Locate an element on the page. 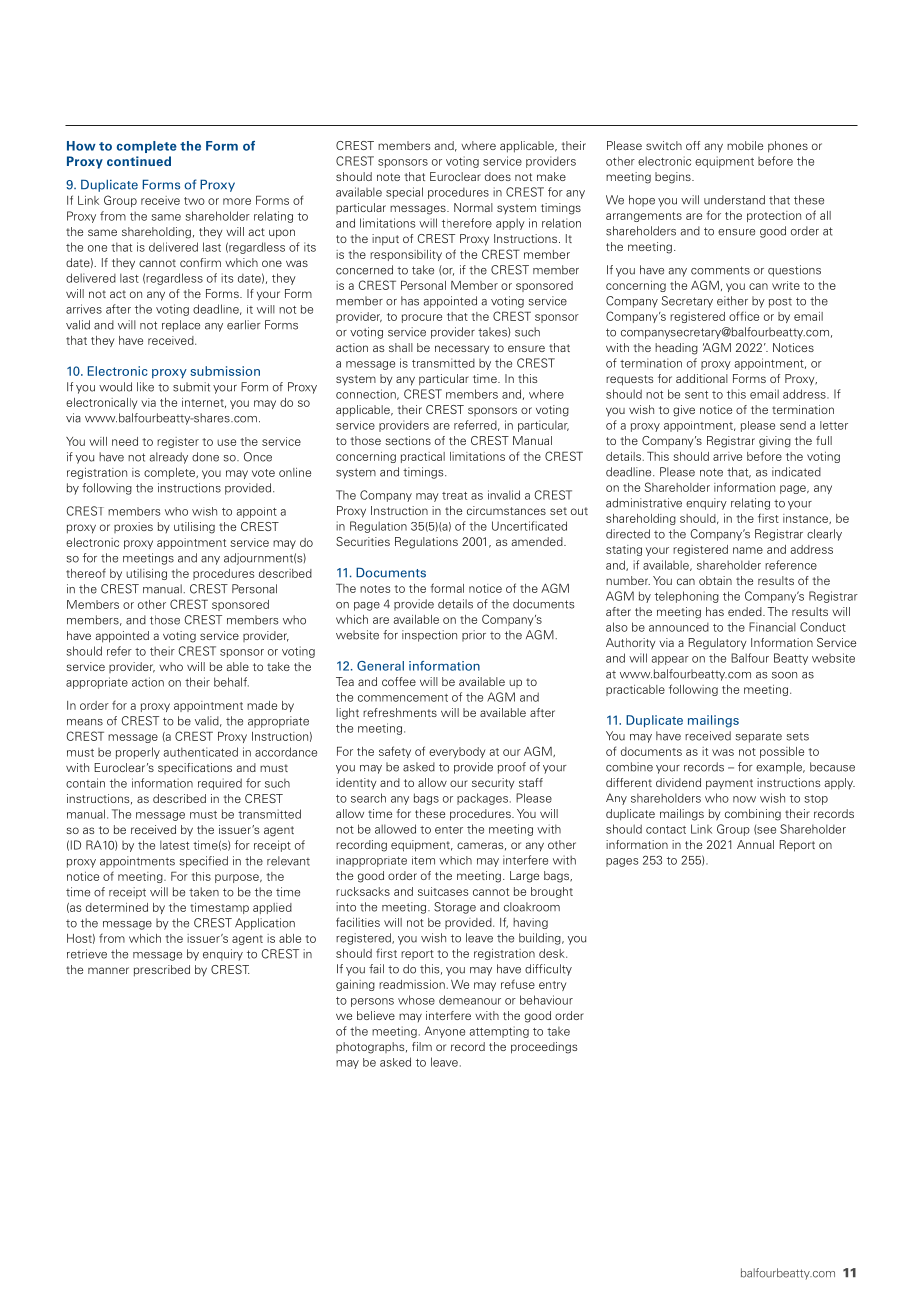 This image has height=1308, width=924. Anyone is located at coordinates (444, 1032).
